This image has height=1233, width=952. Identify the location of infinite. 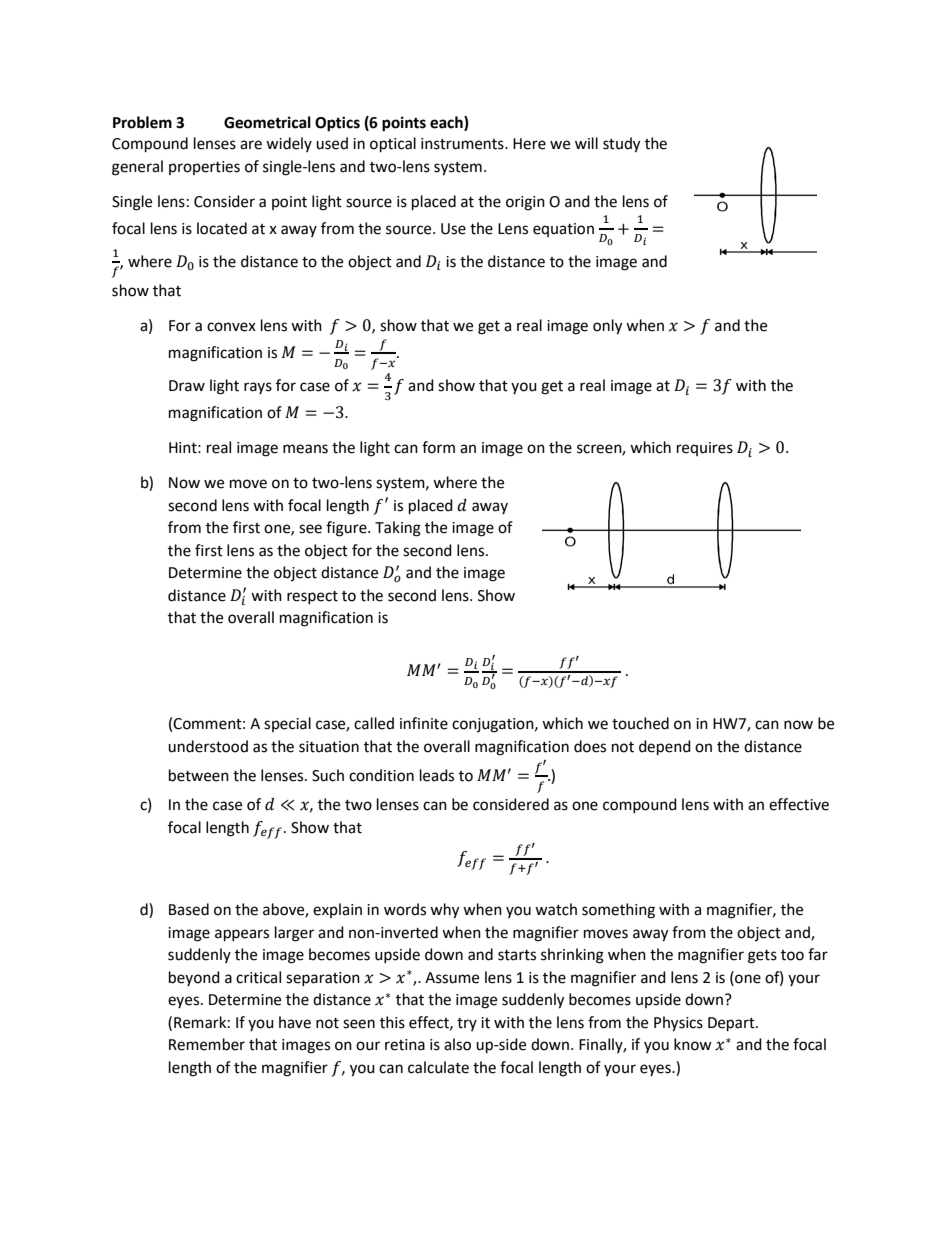
(424, 723).
